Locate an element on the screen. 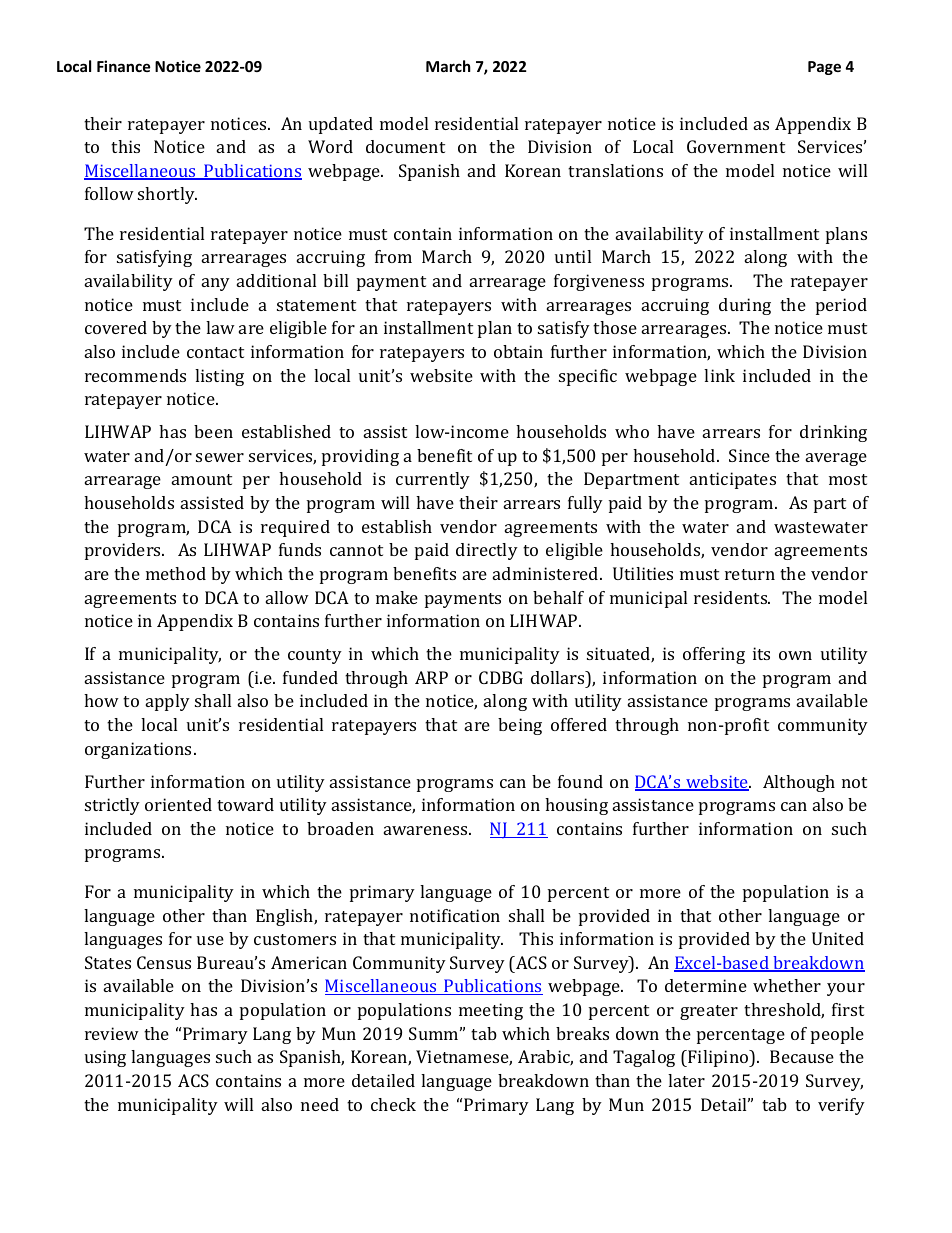  oriented is located at coordinates (178, 804).
